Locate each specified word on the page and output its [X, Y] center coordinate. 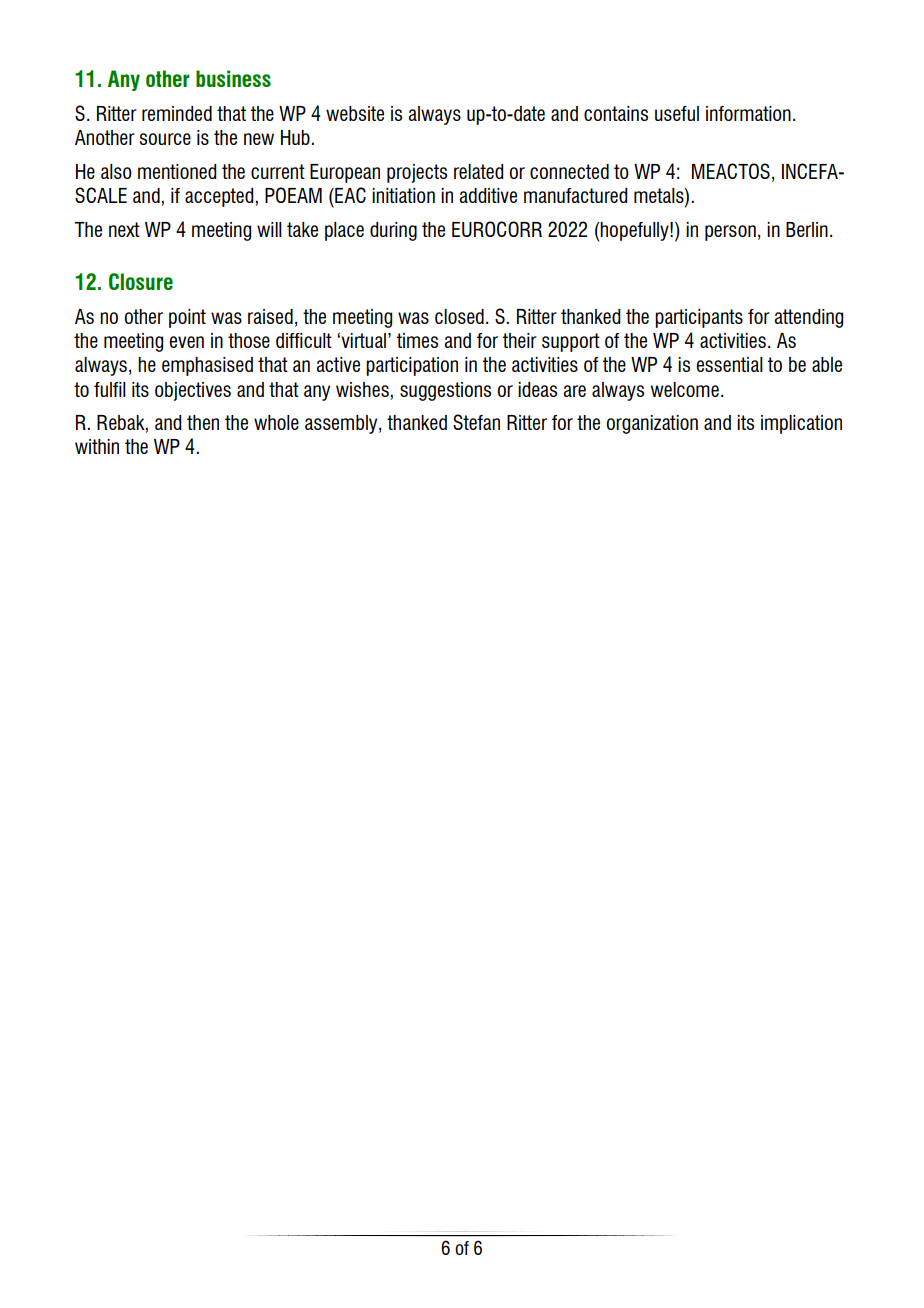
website [355, 113]
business [233, 78]
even [186, 342]
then [203, 422]
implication [801, 424]
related [478, 171]
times [417, 340]
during [393, 231]
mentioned [177, 171]
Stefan [476, 422]
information [748, 113]
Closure [141, 281]
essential [729, 364]
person [730, 233]
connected [569, 171]
